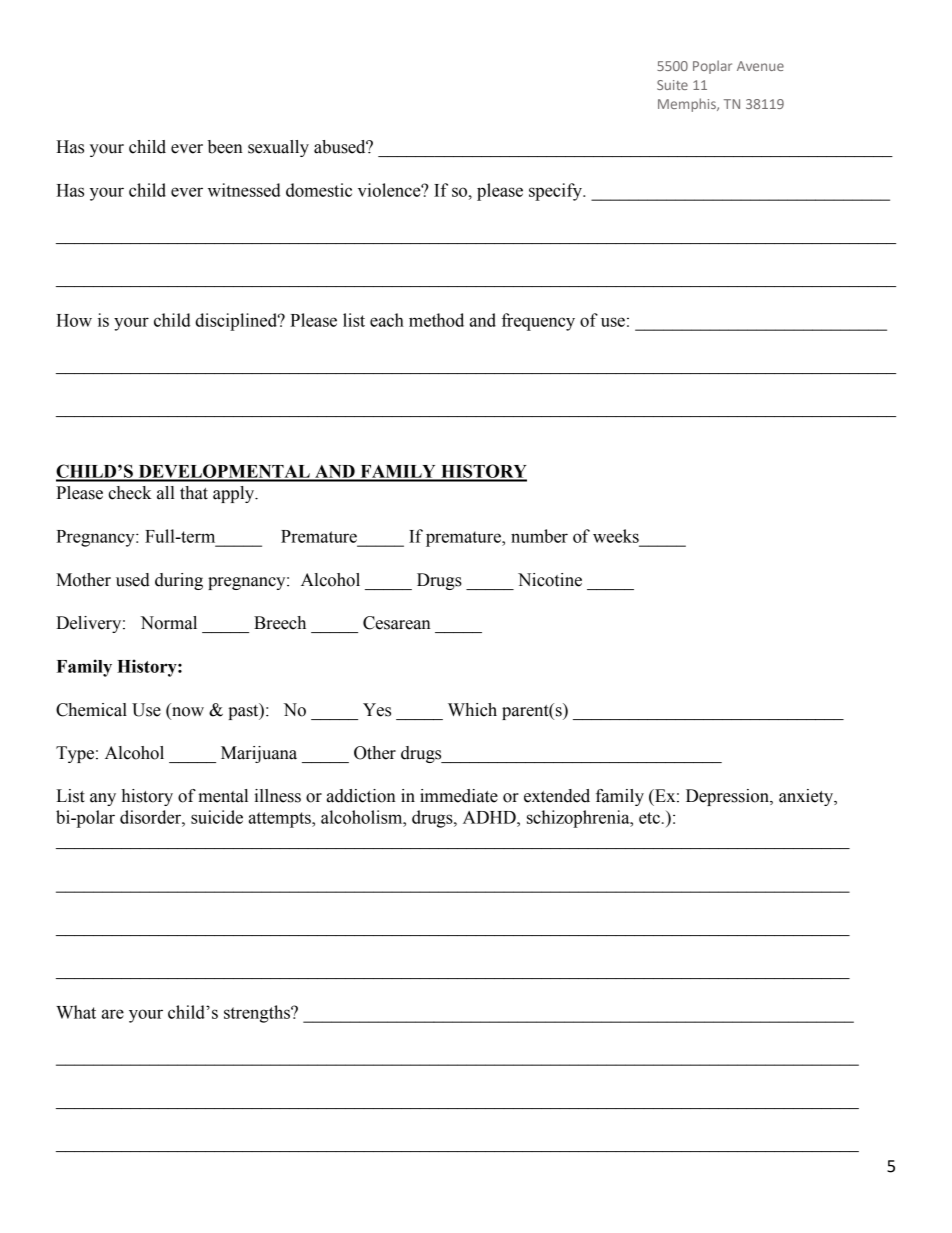  I want to click on Suite, so click(672, 85).
